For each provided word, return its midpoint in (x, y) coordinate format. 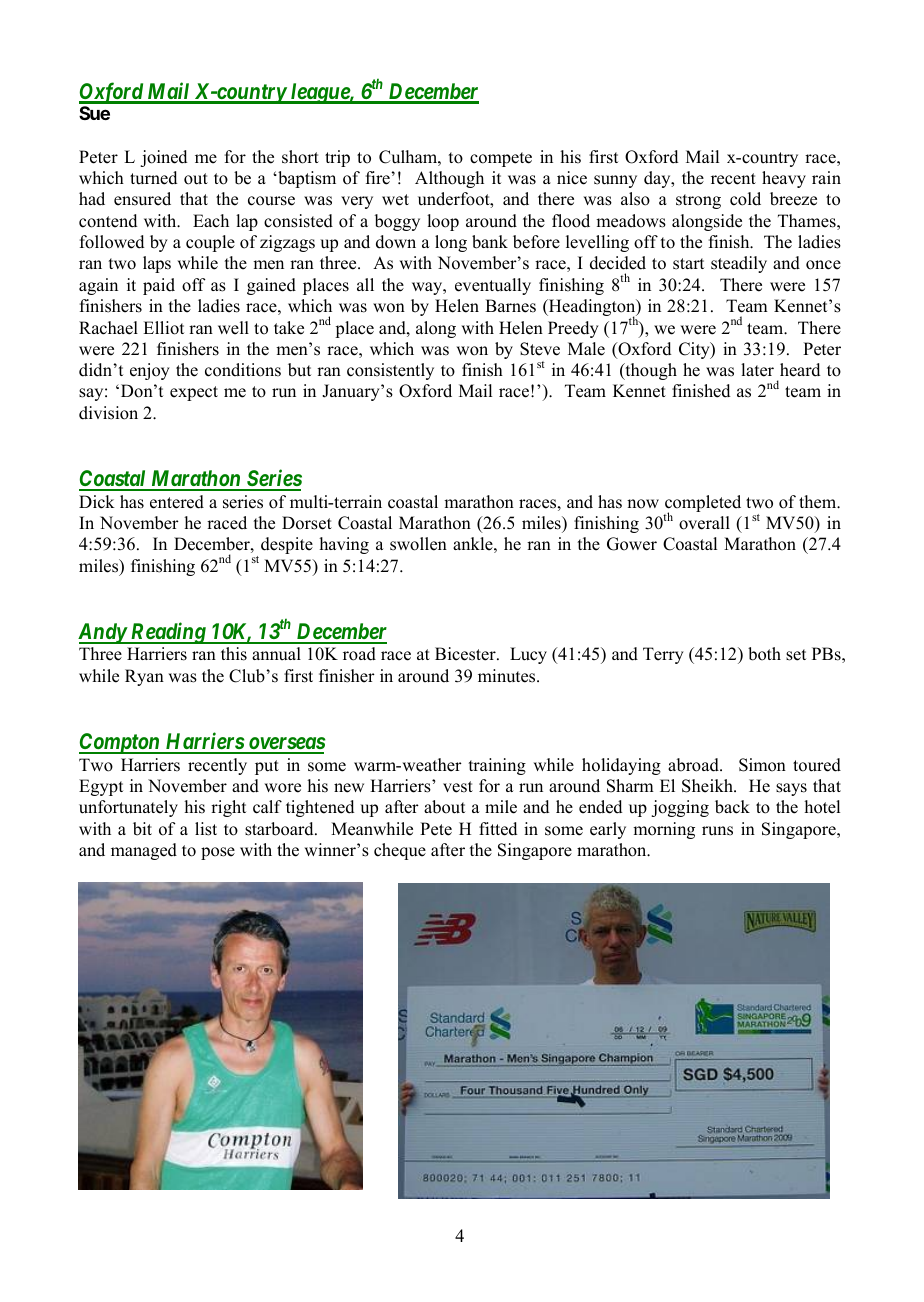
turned (153, 178)
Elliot (163, 328)
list (206, 829)
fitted (498, 829)
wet (395, 200)
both (764, 654)
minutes (508, 676)
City (695, 350)
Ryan (144, 677)
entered (177, 502)
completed (703, 504)
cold (745, 199)
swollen (418, 544)
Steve (540, 349)
